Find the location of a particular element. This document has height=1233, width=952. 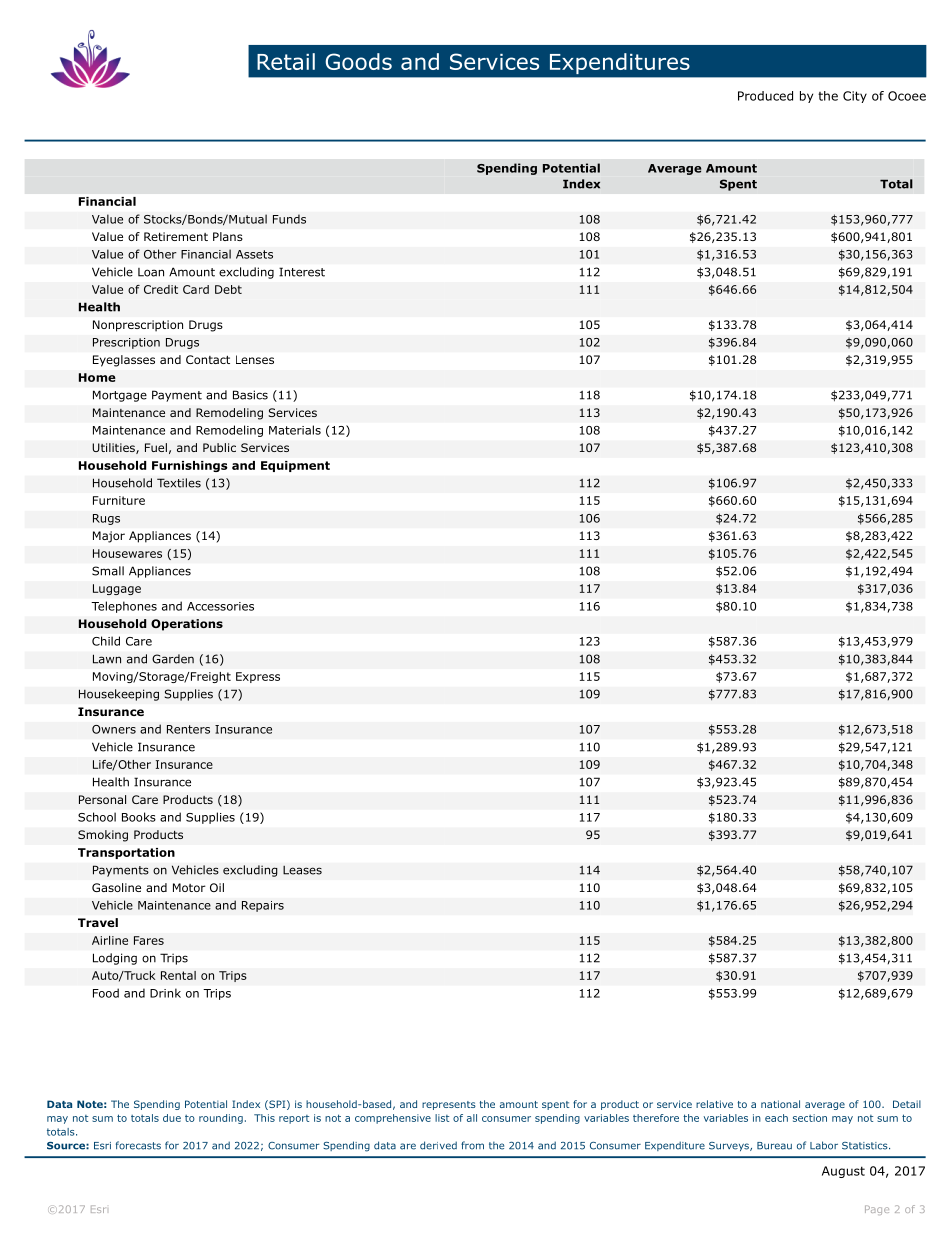

Operations is located at coordinates (187, 625).
